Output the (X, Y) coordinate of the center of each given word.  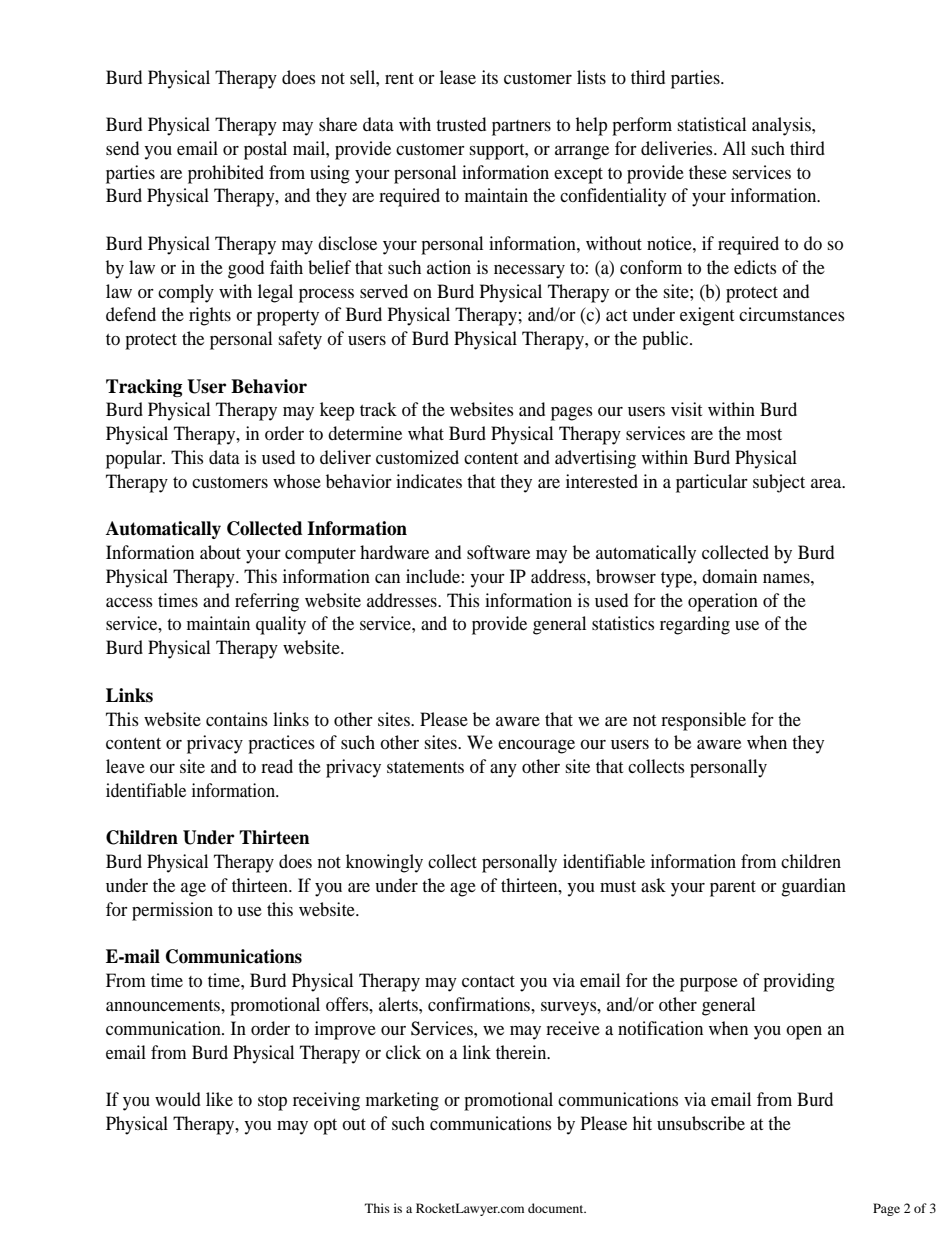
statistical (712, 124)
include (433, 576)
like (219, 1099)
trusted (461, 124)
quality (281, 625)
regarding (695, 625)
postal (265, 150)
